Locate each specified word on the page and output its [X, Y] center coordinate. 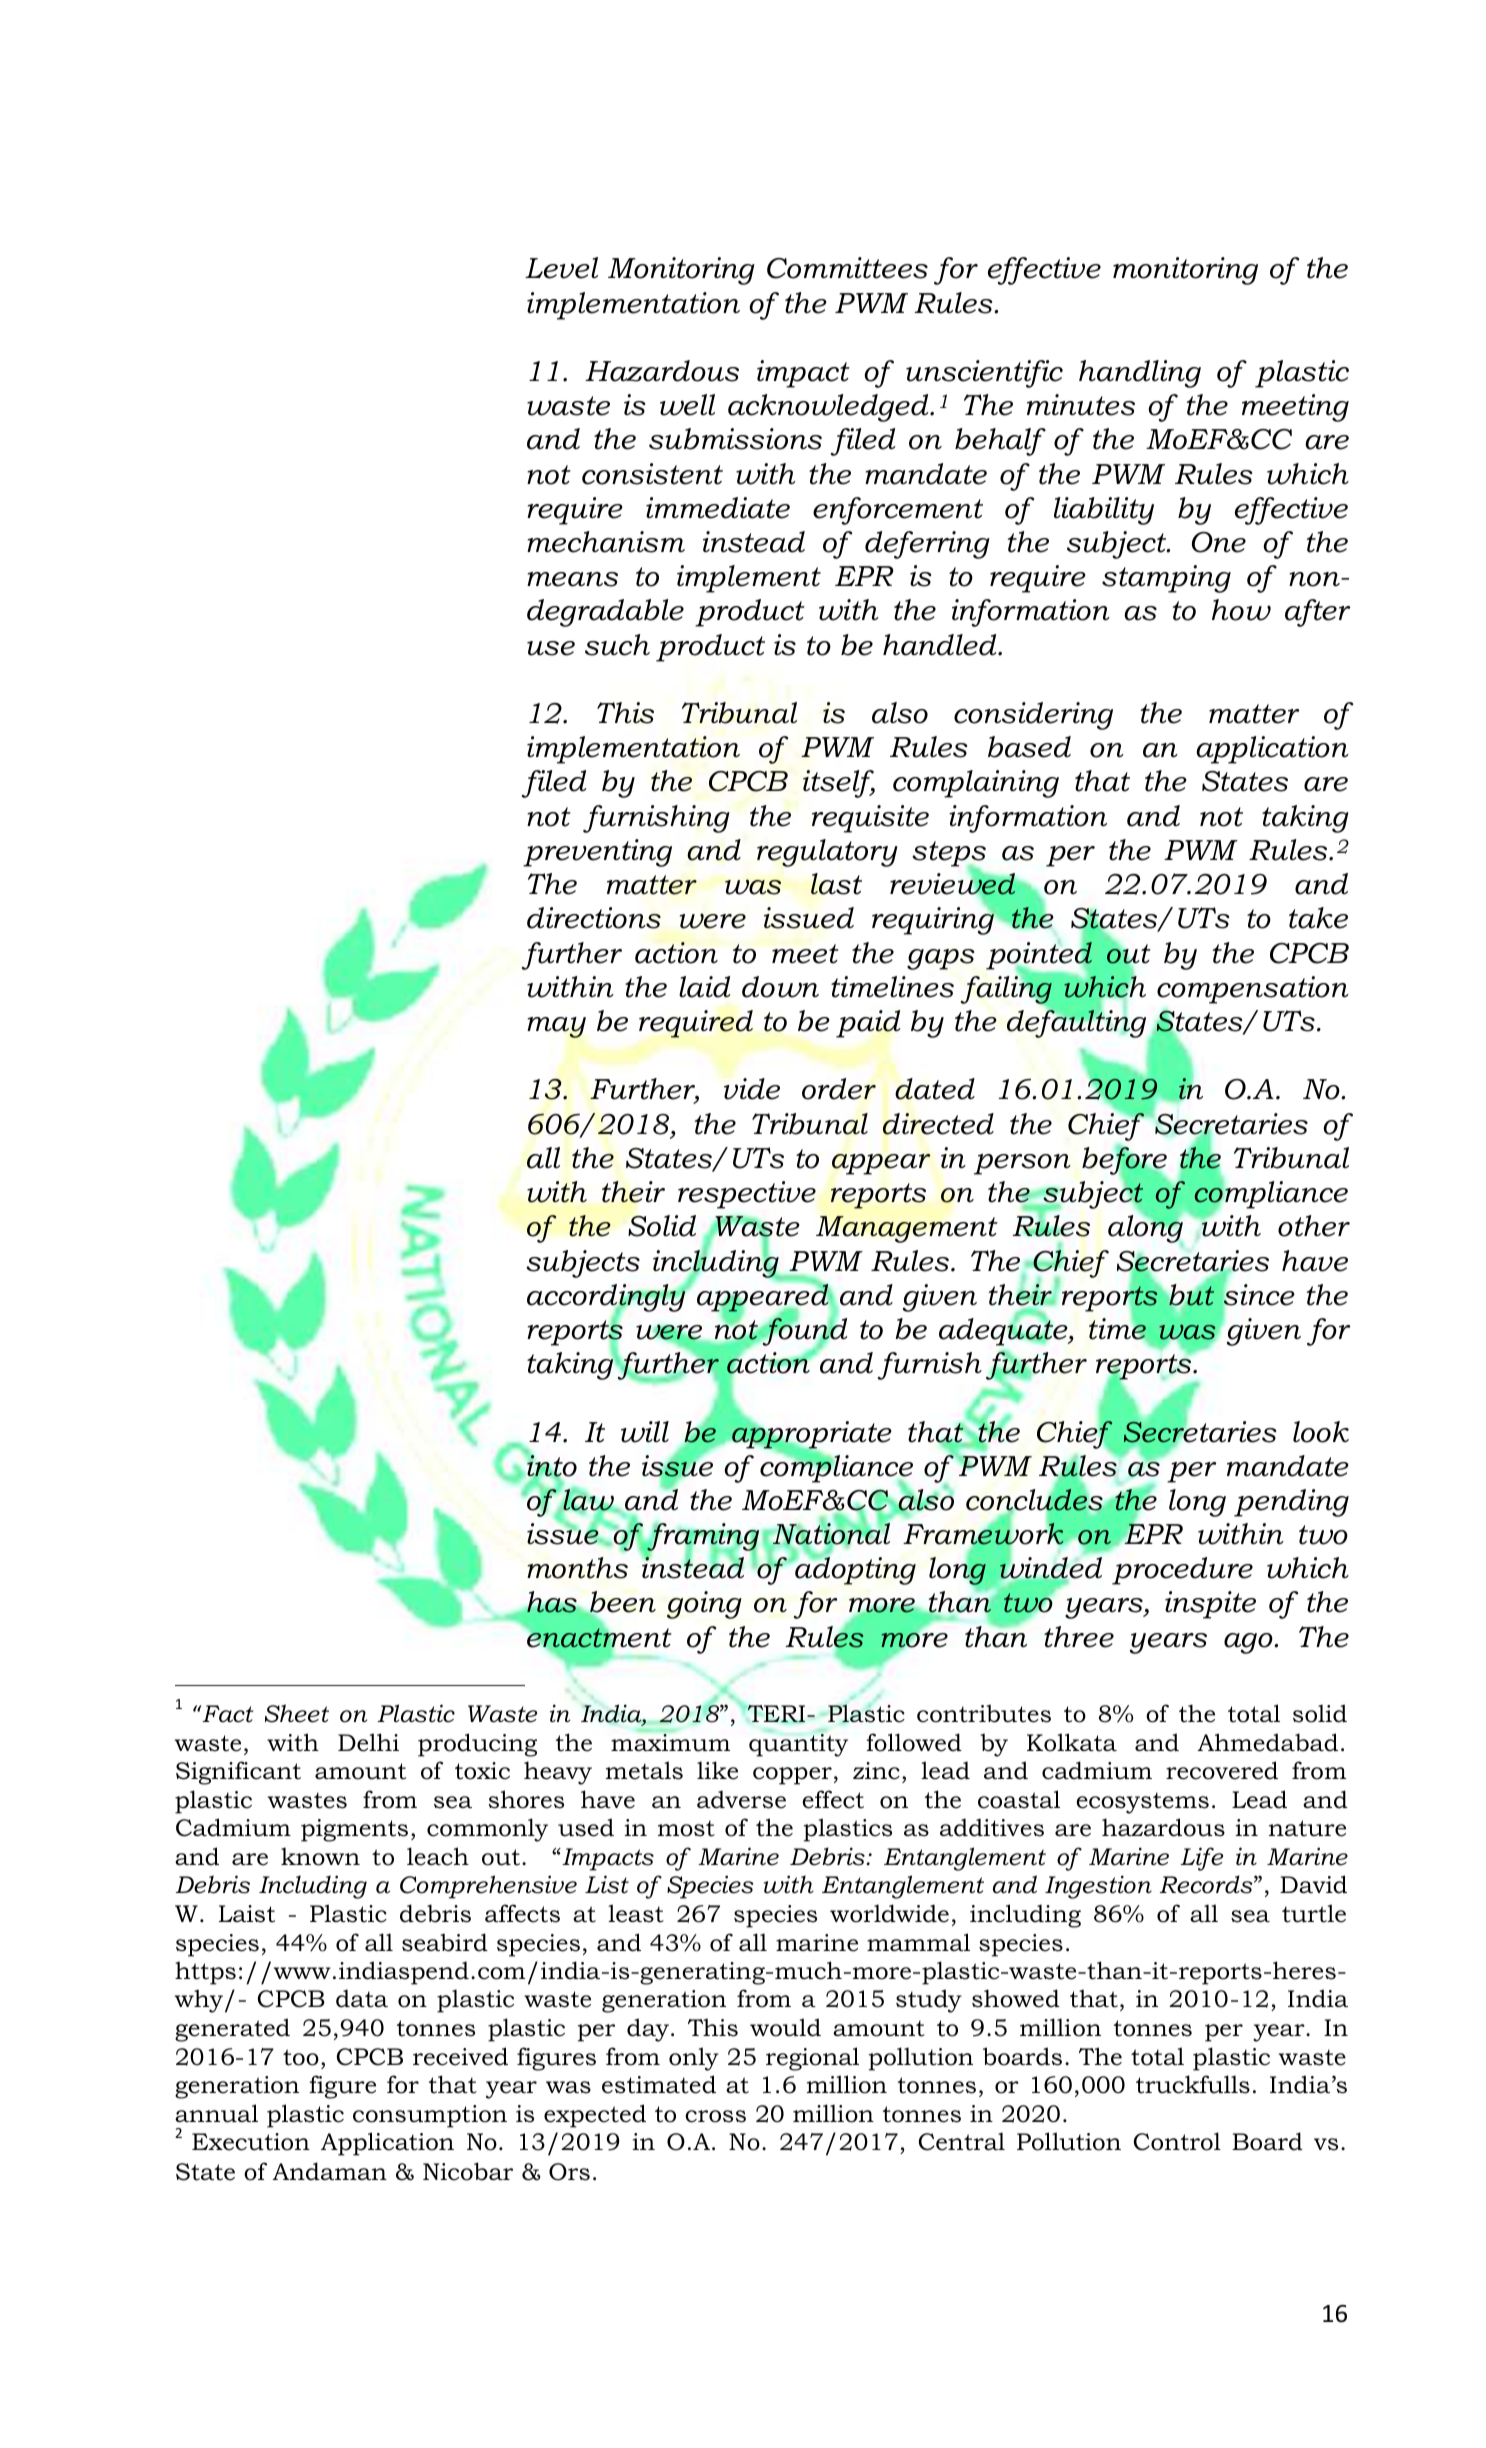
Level [561, 268]
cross [715, 2116]
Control [1177, 2141]
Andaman [329, 2171]
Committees [847, 268]
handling [1140, 374]
